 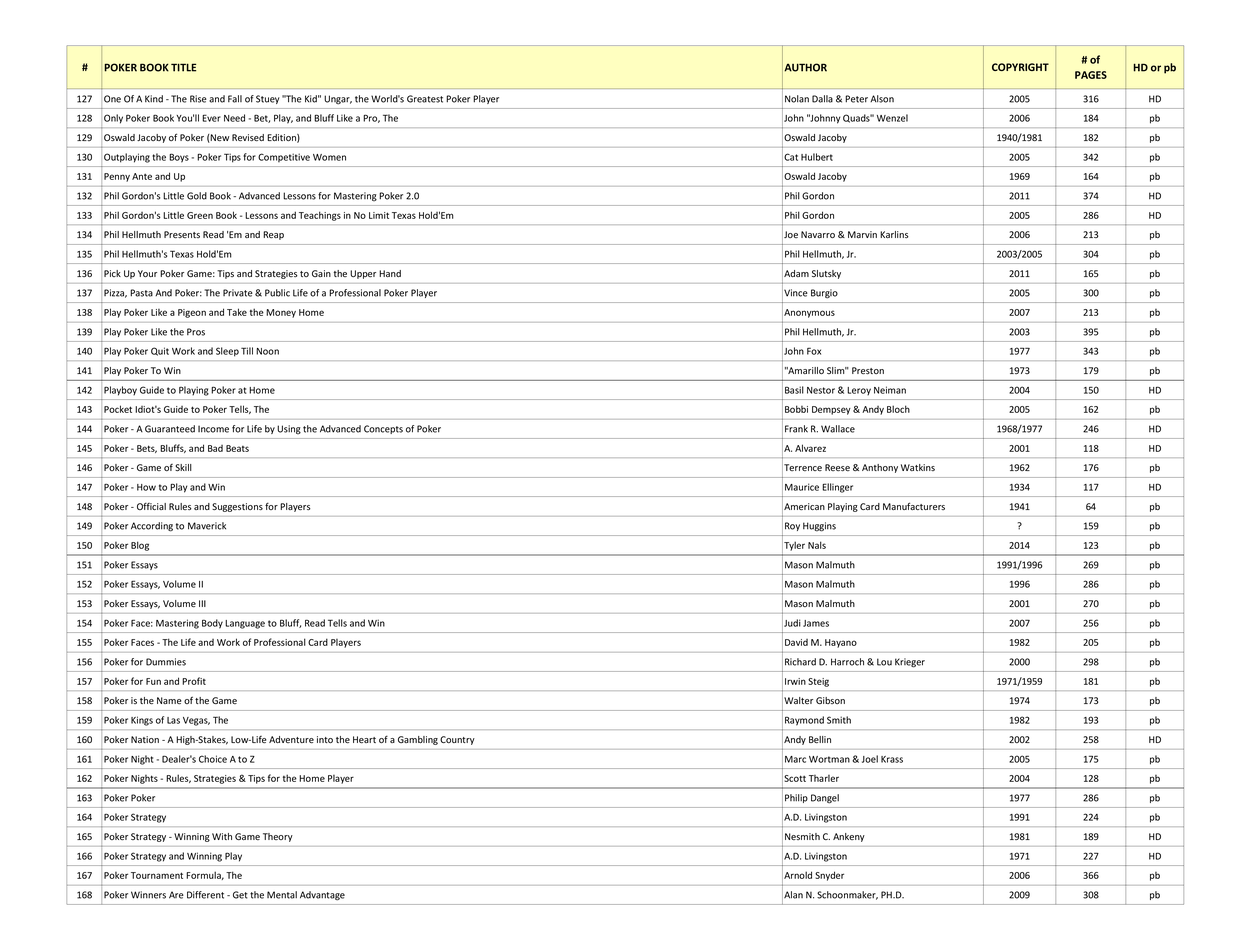 What do you see at coordinates (1020, 67) in the screenshot?
I see `COPYRIGHT` at bounding box center [1020, 67].
